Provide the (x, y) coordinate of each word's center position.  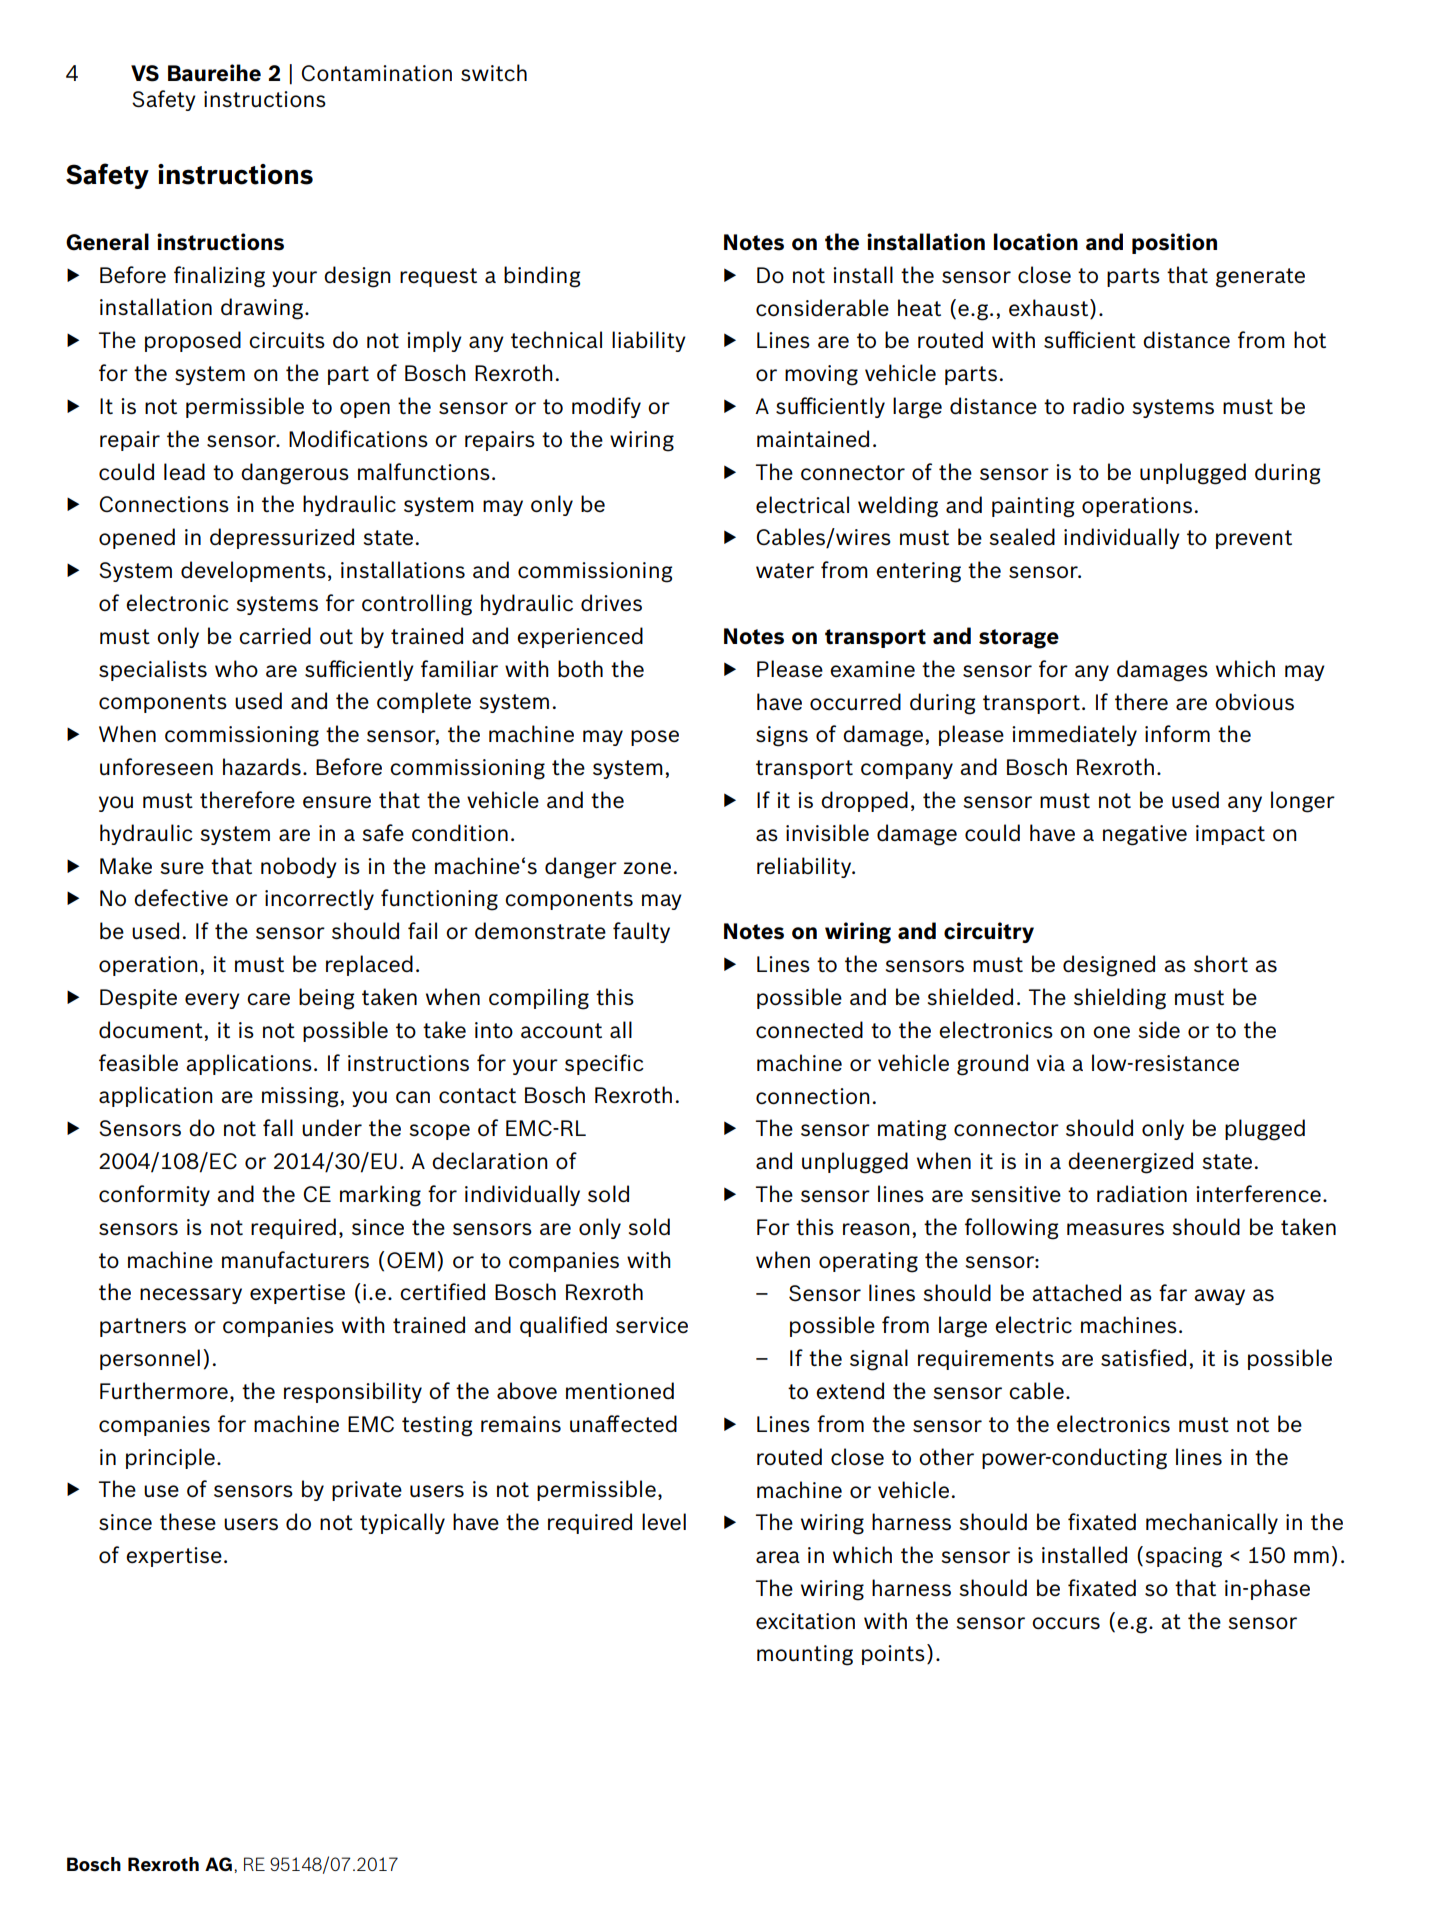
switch (494, 72)
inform (1177, 734)
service (652, 1325)
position (1174, 243)
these (188, 1522)
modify (606, 407)
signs (782, 736)
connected (809, 1030)
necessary (191, 1296)
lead (184, 472)
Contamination (376, 73)
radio (1098, 406)
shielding (1120, 999)
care (268, 999)
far (1173, 1292)
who (236, 668)
